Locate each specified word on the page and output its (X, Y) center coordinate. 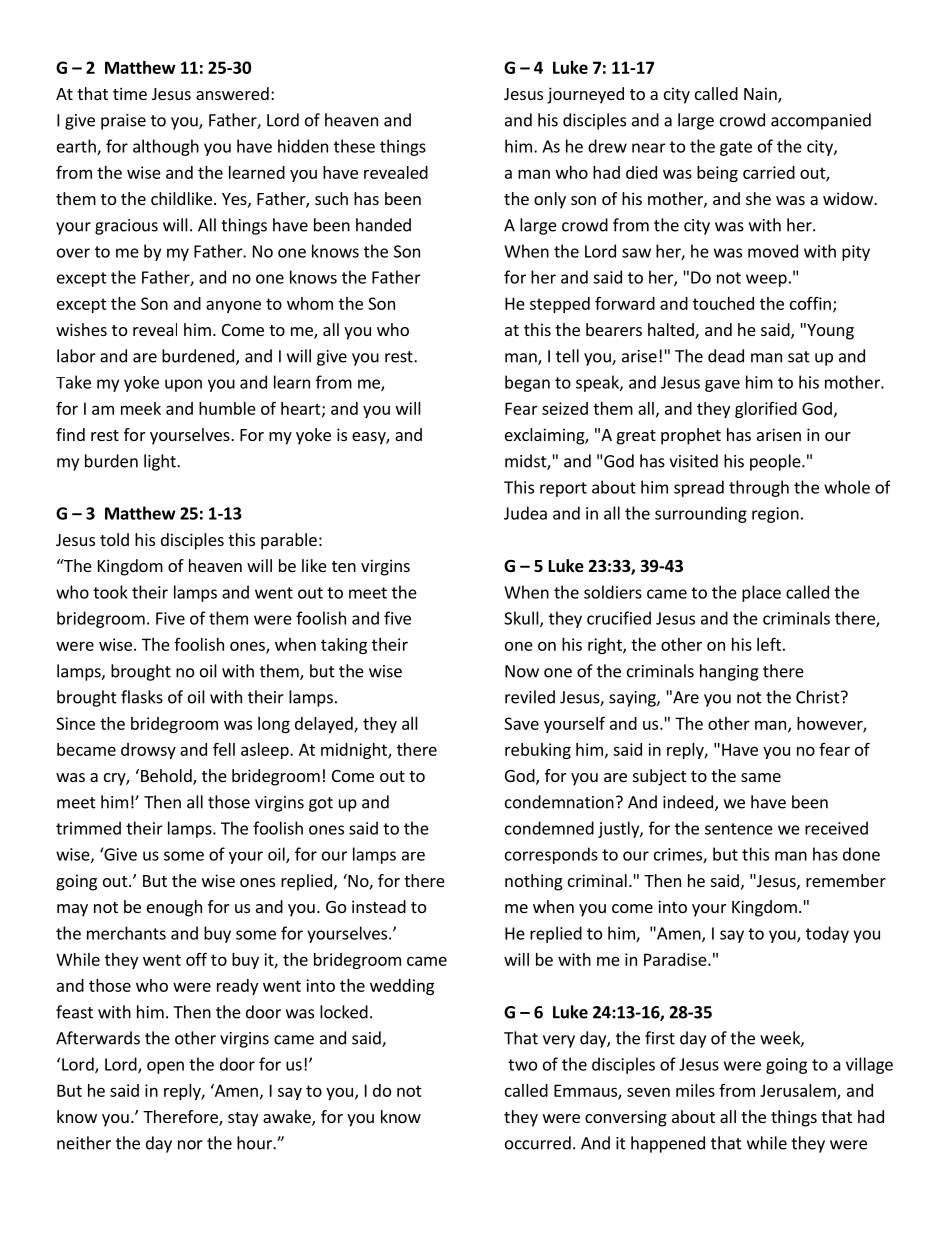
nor (190, 1145)
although (166, 147)
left (769, 644)
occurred (538, 1143)
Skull (522, 619)
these (354, 146)
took (110, 592)
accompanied (821, 121)
